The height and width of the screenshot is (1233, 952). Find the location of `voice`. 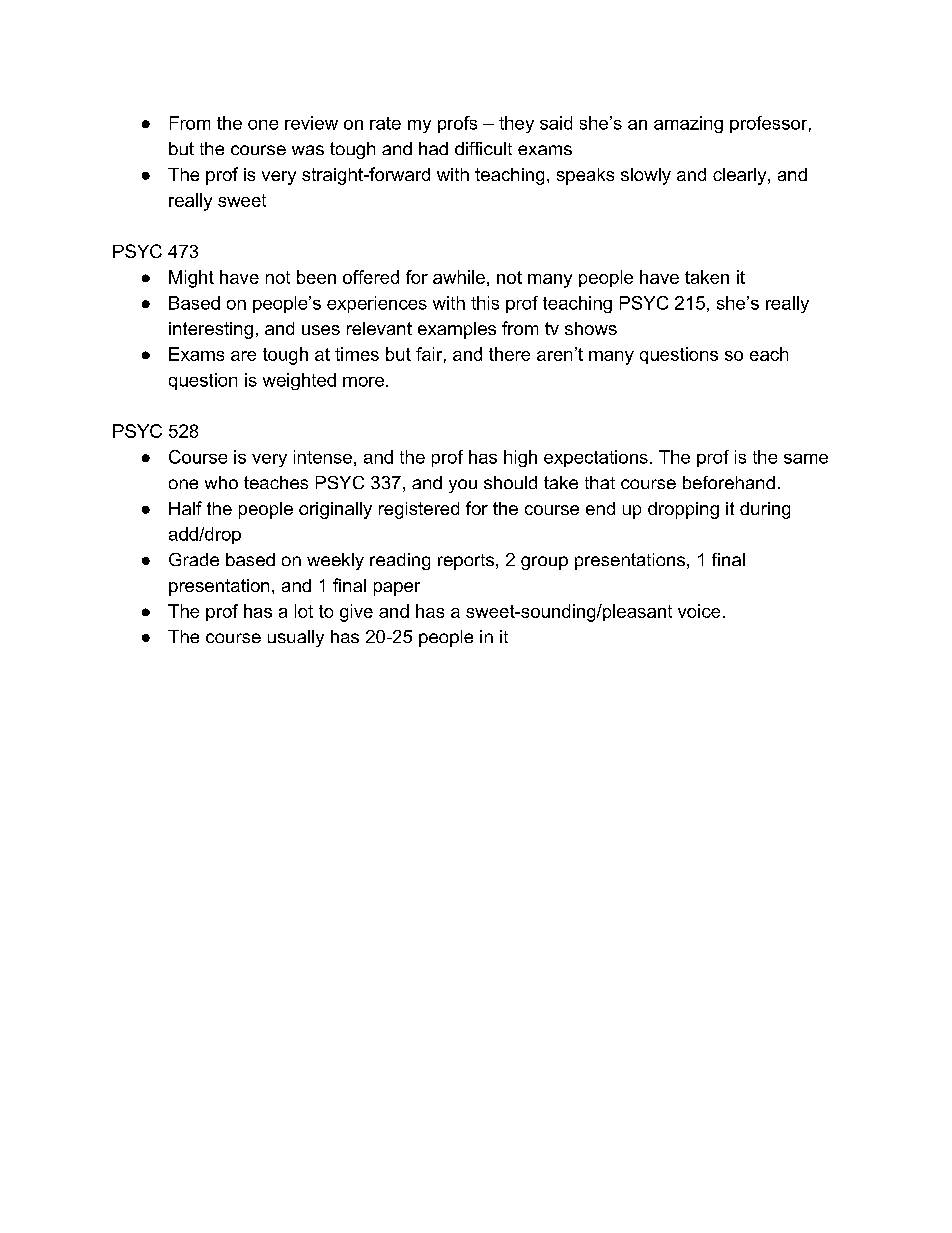

voice is located at coordinates (699, 611).
